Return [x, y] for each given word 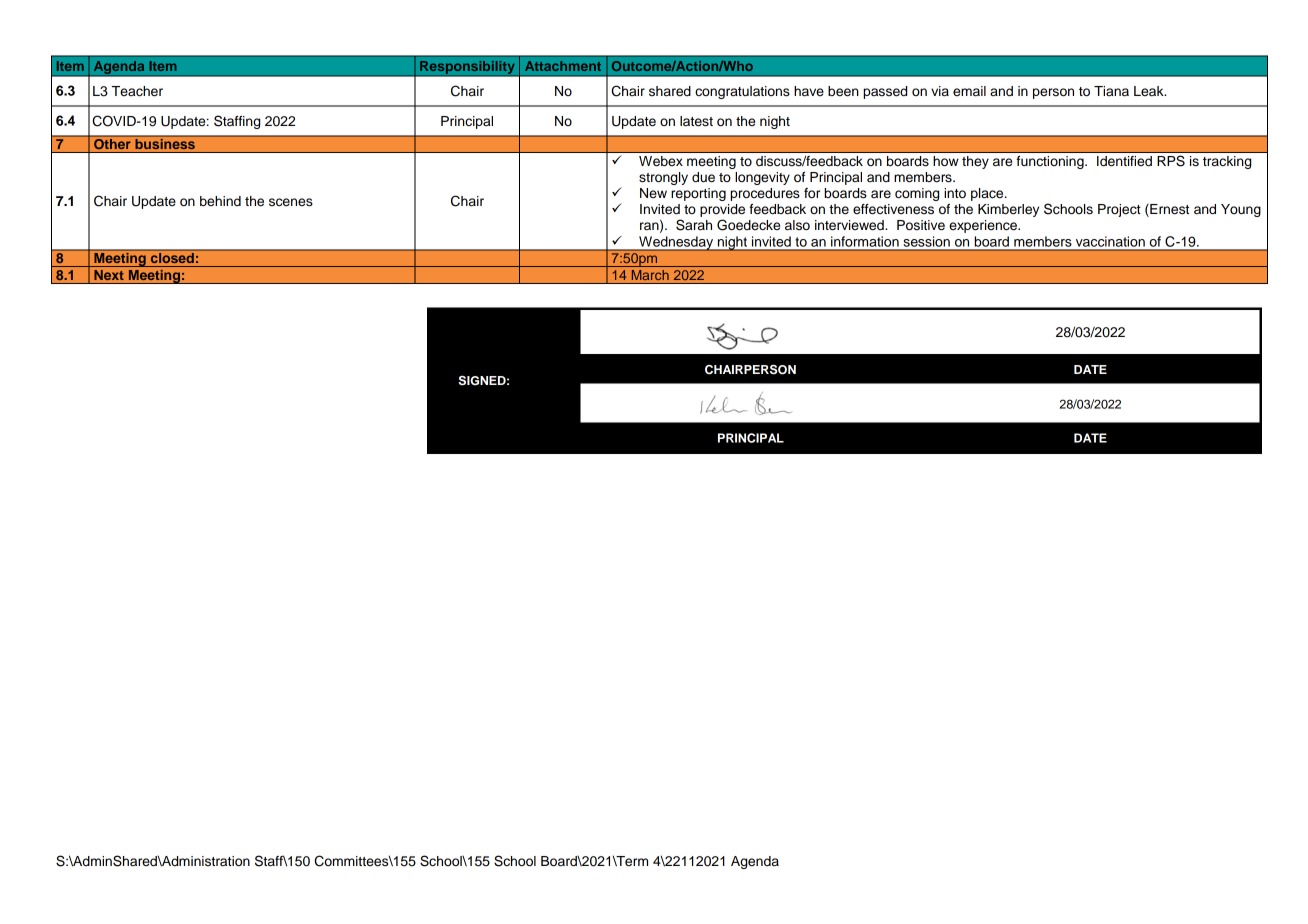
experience [984, 226]
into [955, 193]
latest [696, 121]
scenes [291, 202]
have [809, 91]
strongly [663, 178]
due [703, 177]
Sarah [694, 225]
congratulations [742, 92]
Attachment [563, 66]
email [969, 91]
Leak [1150, 91]
